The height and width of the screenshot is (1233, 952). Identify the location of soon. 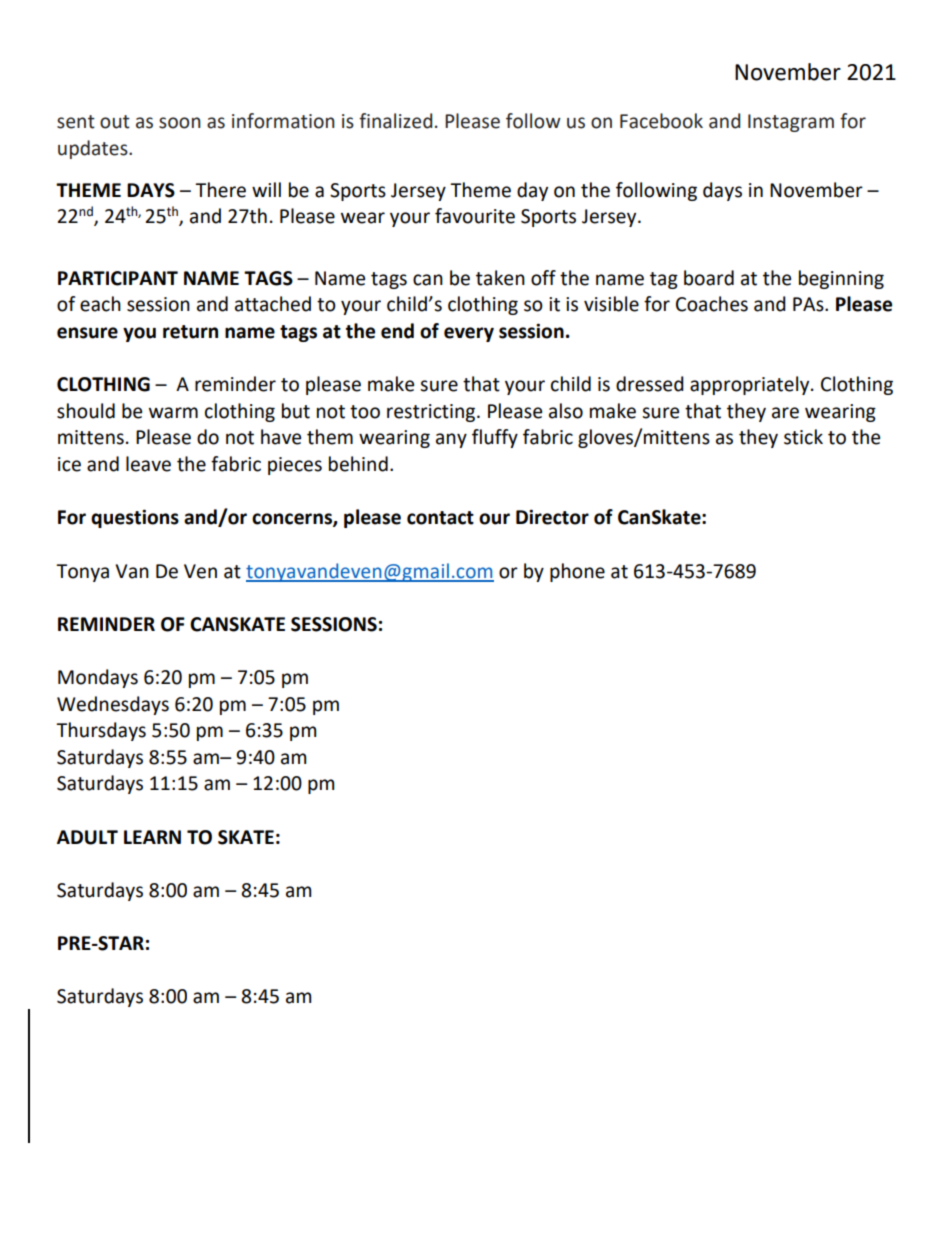
(180, 123).
